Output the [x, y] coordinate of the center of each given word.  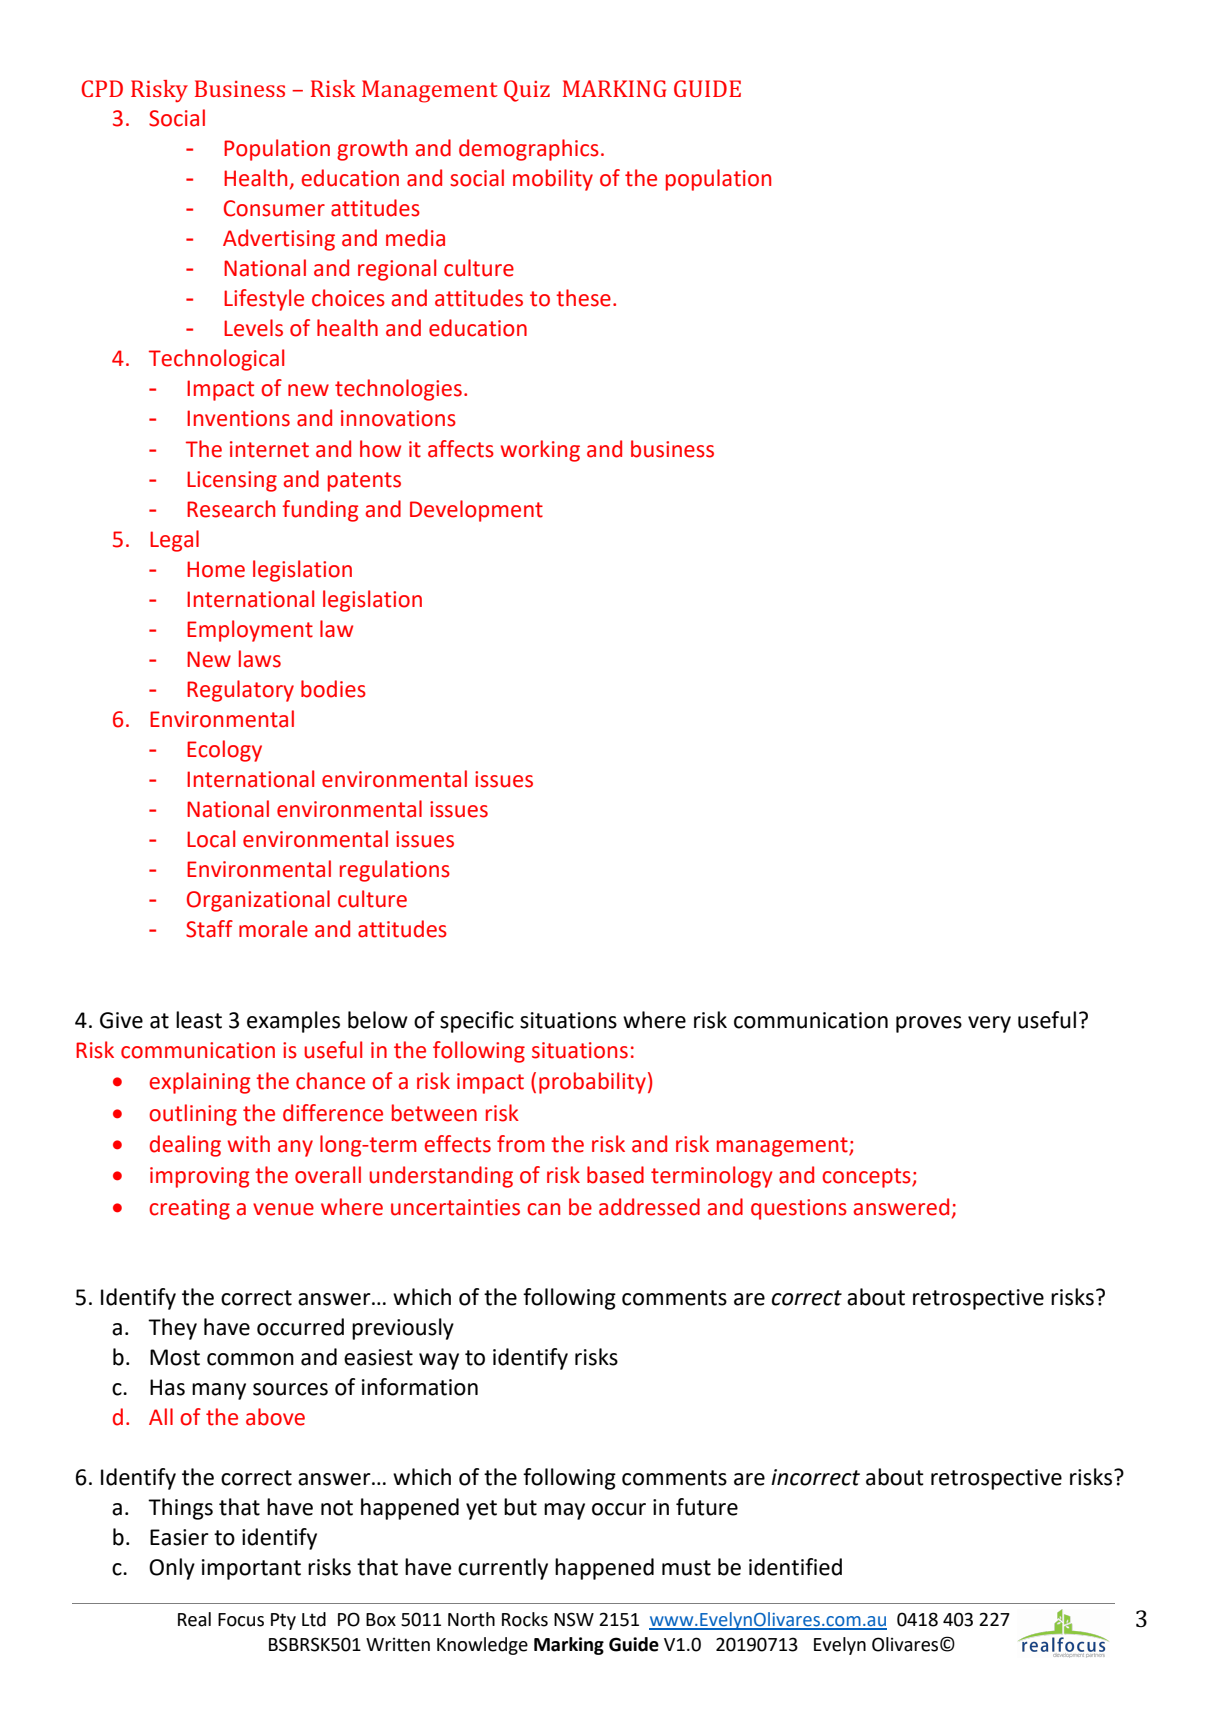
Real [194, 1619]
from [521, 1144]
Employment [250, 631]
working [540, 451]
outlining [193, 1115]
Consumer [274, 208]
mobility [553, 180]
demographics [529, 150]
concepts [867, 1178]
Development [476, 511]
